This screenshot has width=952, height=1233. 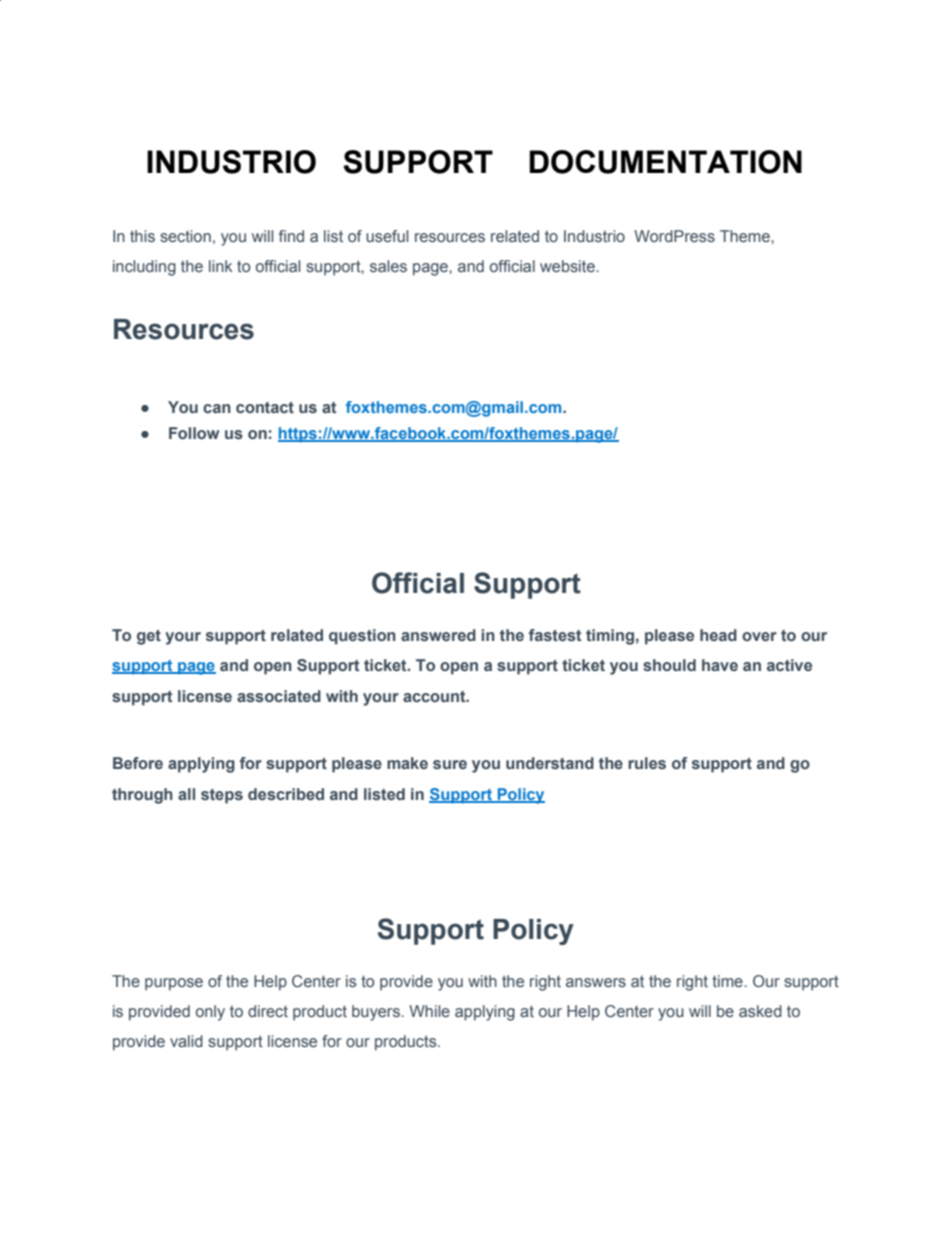 I want to click on DOCUMENTATION, so click(x=665, y=162).
